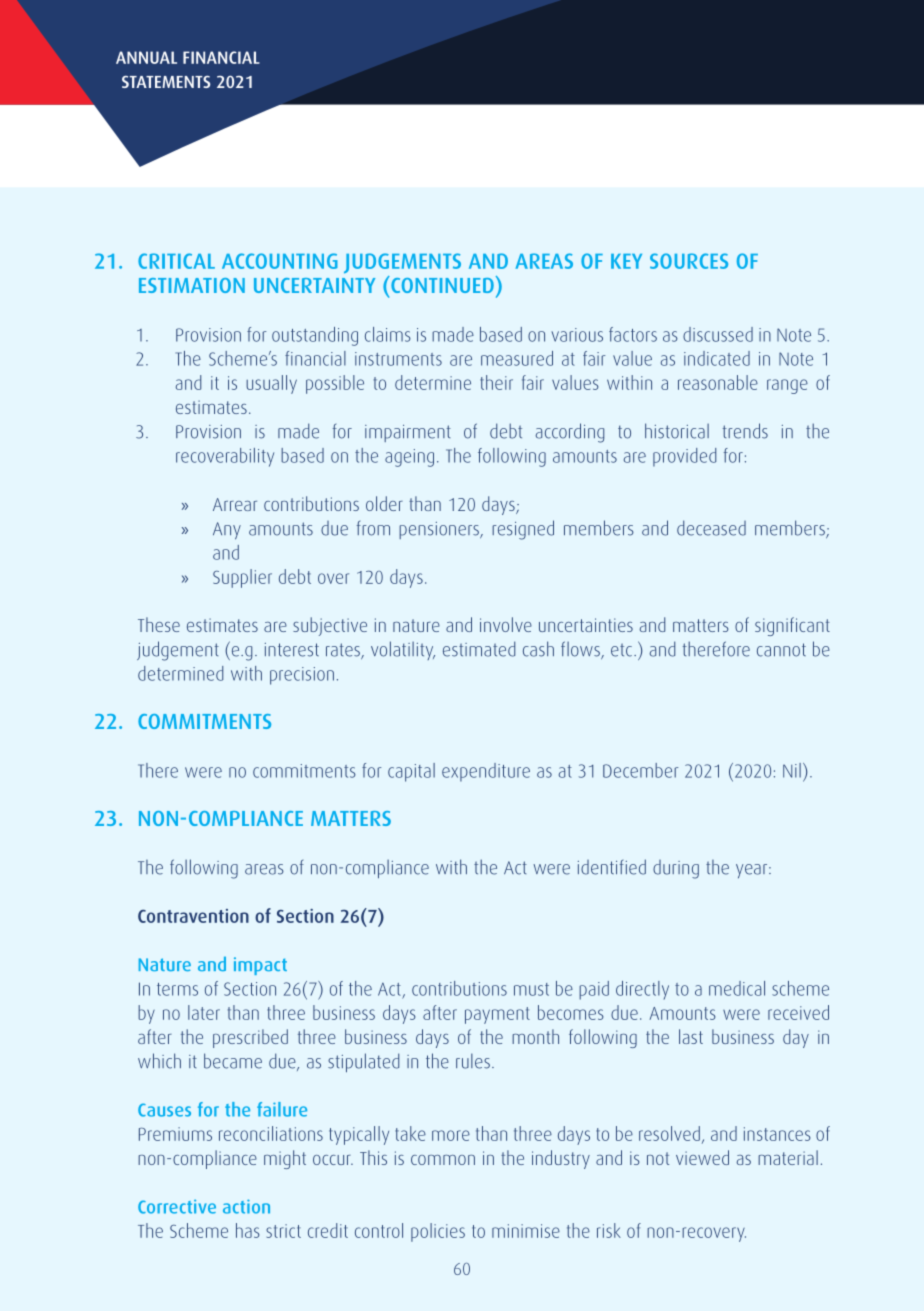  Describe the element at coordinates (479, 649) in the screenshot. I see `estimated` at that location.
